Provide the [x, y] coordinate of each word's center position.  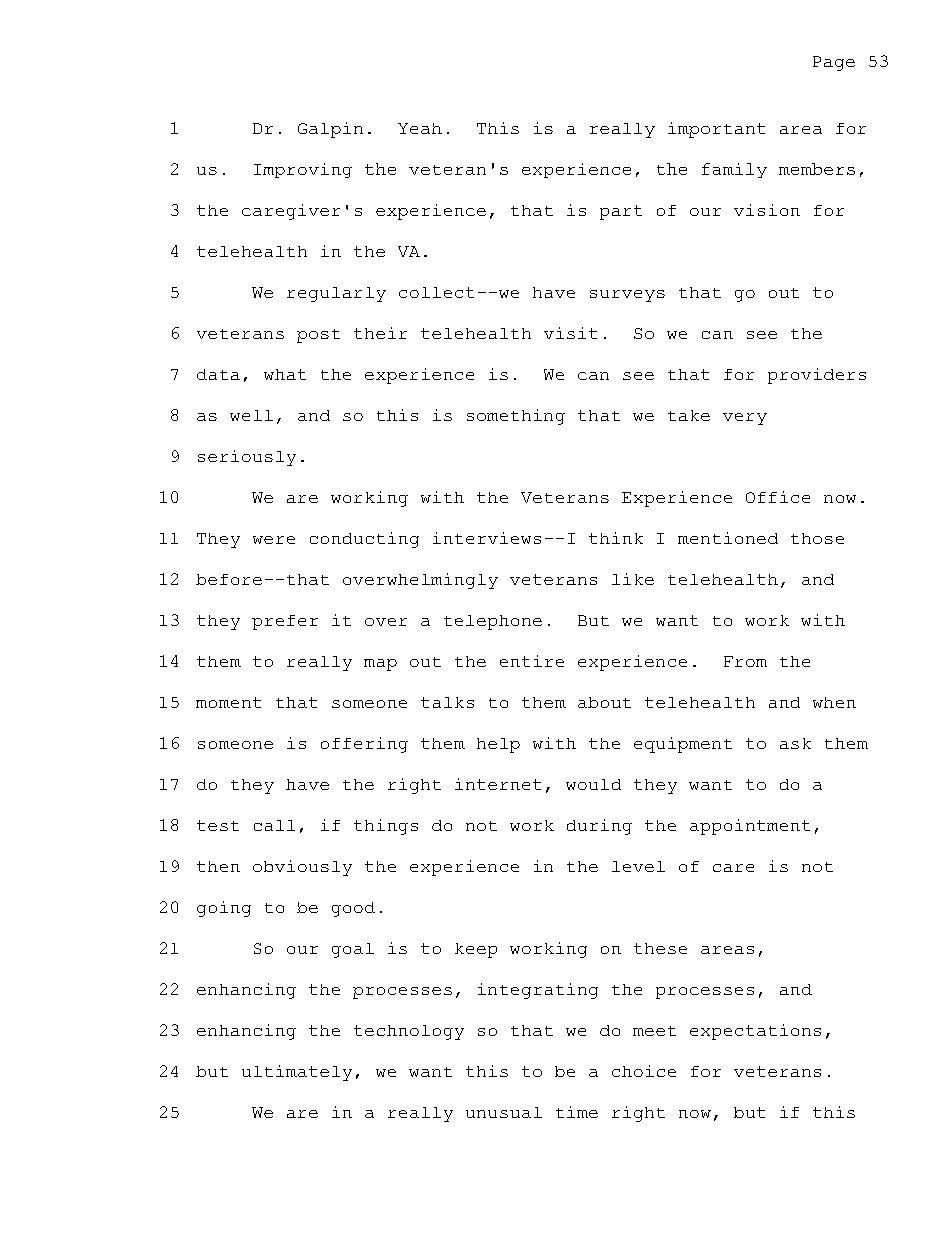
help [498, 745]
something [516, 417]
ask [795, 743]
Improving [303, 170]
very [745, 419]
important [716, 130]
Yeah [420, 128]
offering [364, 745]
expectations [755, 1032]
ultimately [297, 1073]
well [251, 415]
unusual [504, 1112]
